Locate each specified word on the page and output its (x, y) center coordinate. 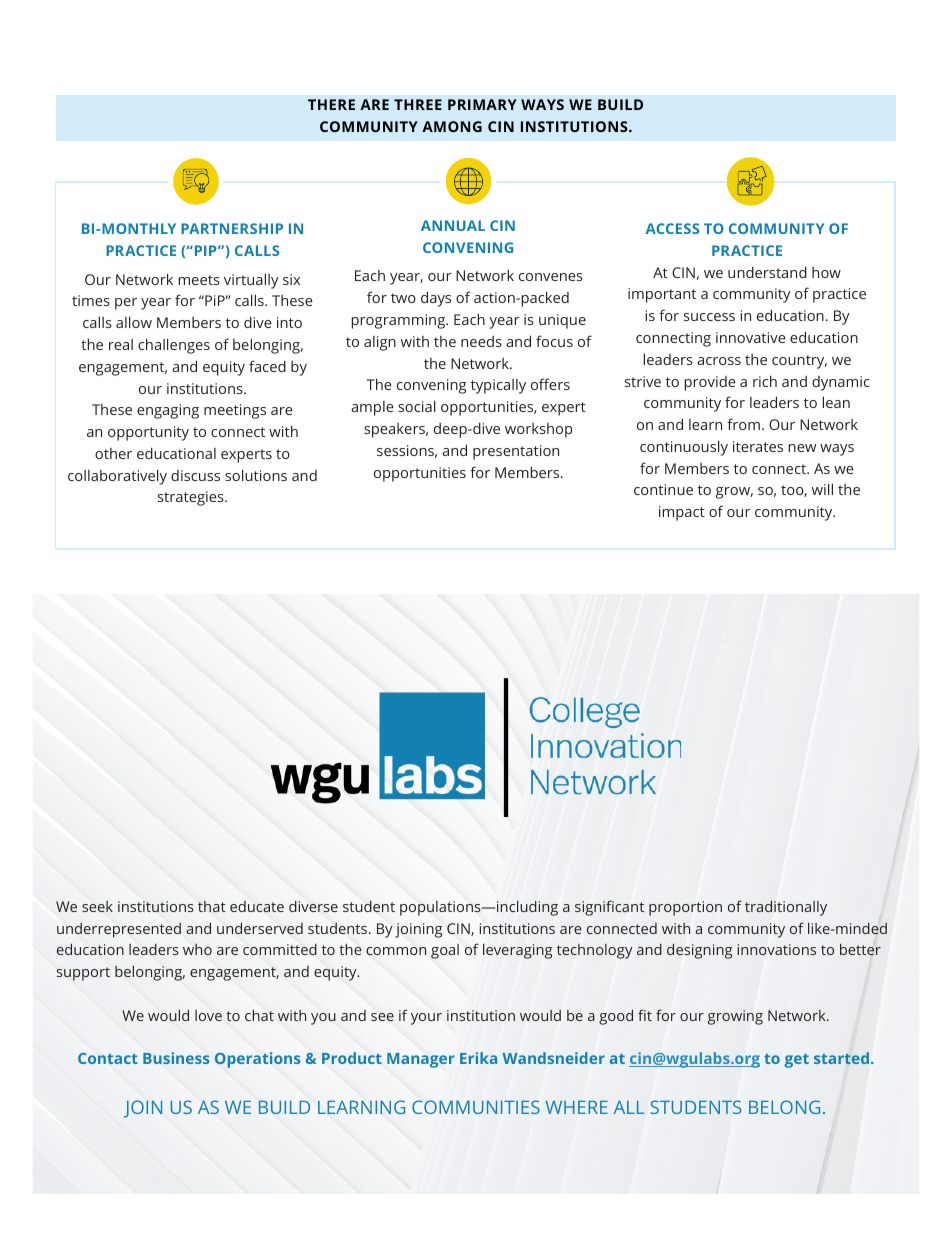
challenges (174, 346)
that (212, 906)
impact (682, 513)
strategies (192, 498)
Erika (478, 1058)
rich (765, 381)
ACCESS (672, 228)
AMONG (452, 126)
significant (609, 908)
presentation (516, 452)
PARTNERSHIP (232, 228)
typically (498, 386)
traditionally (786, 908)
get (796, 1061)
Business (176, 1058)
